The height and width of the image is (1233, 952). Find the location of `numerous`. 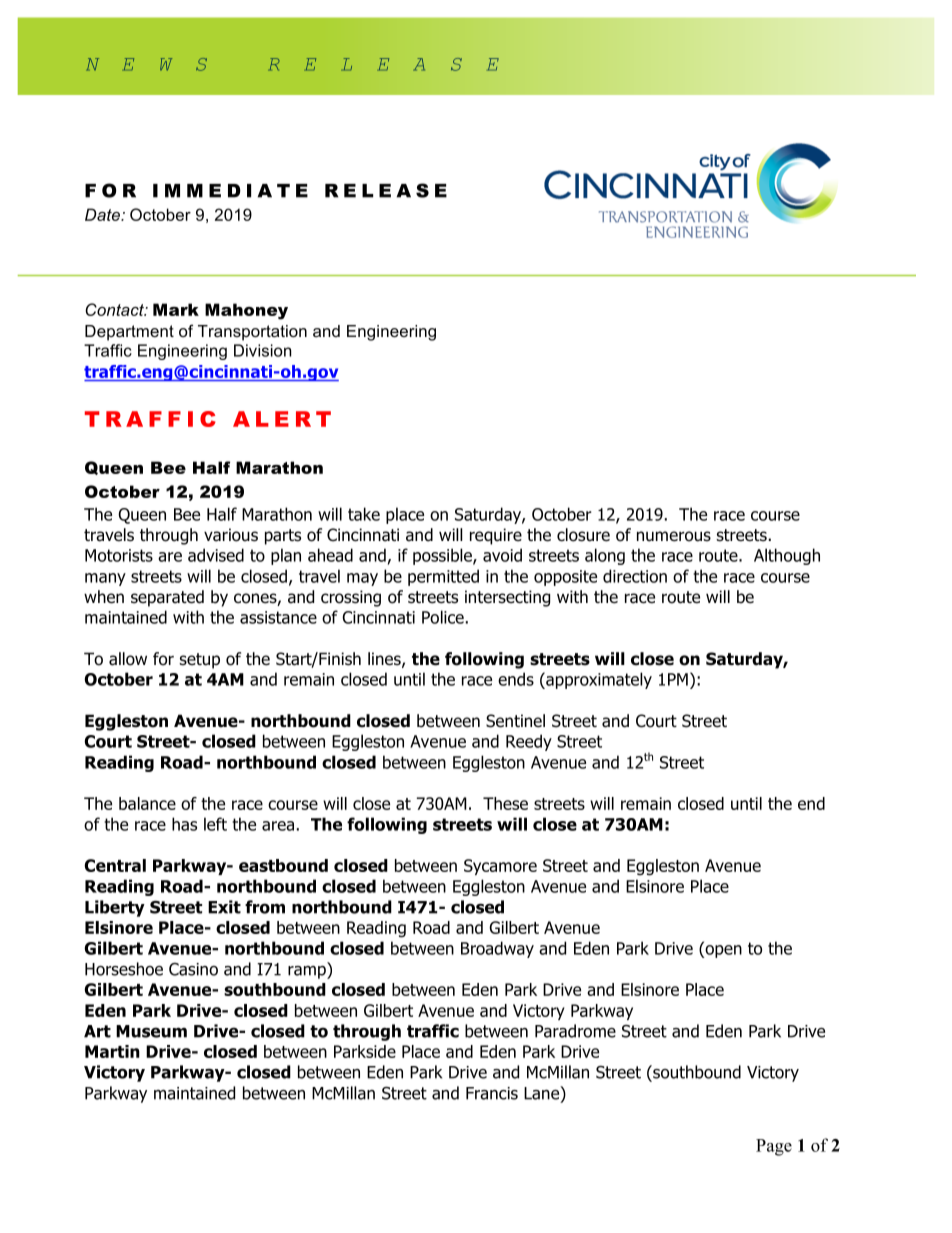

numerous is located at coordinates (674, 536).
